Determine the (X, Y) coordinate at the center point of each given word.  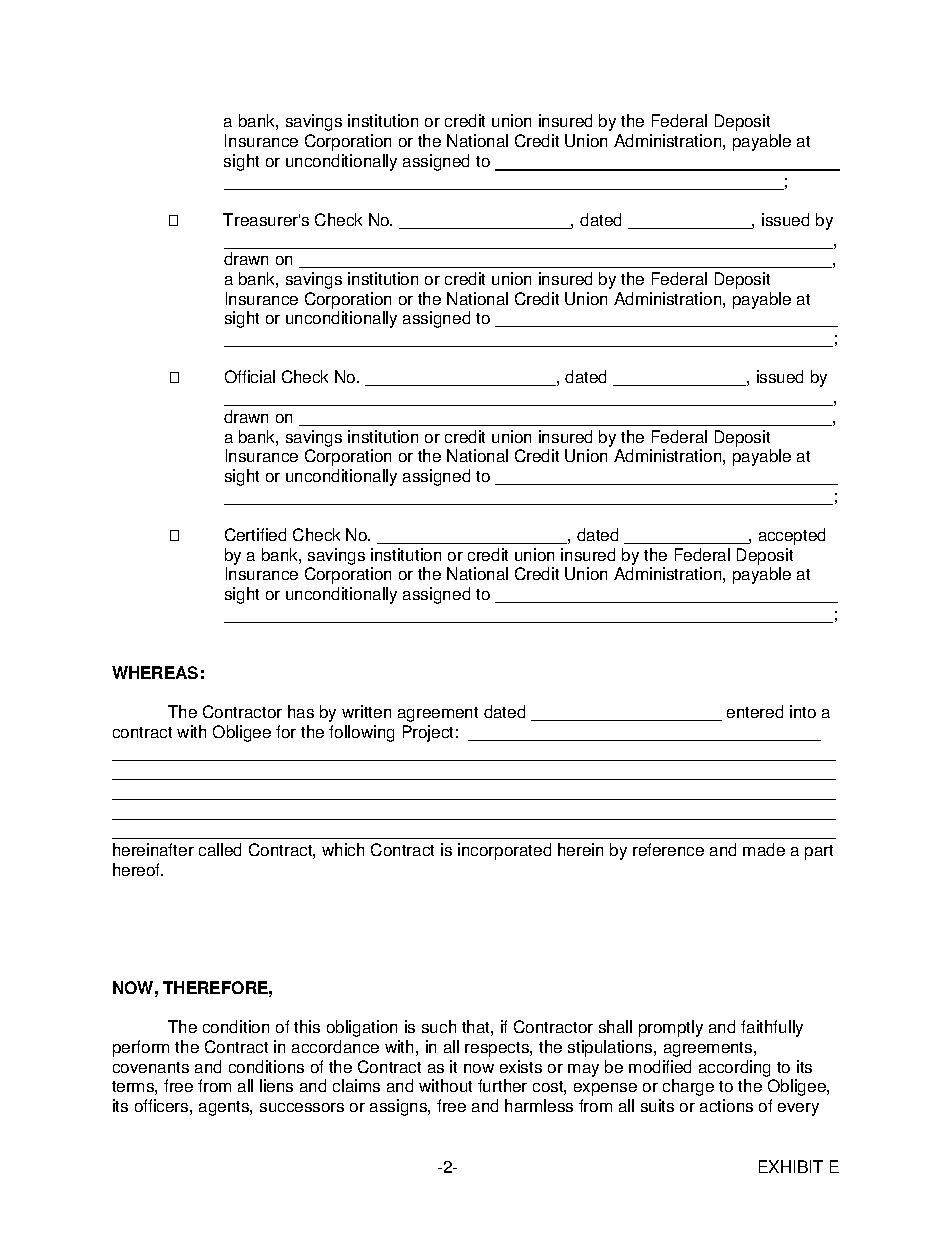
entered (755, 711)
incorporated (504, 851)
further (502, 1085)
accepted (792, 536)
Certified (255, 534)
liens (276, 1085)
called (220, 849)
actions (726, 1105)
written (366, 711)
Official (250, 376)
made (764, 849)
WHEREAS (155, 672)
